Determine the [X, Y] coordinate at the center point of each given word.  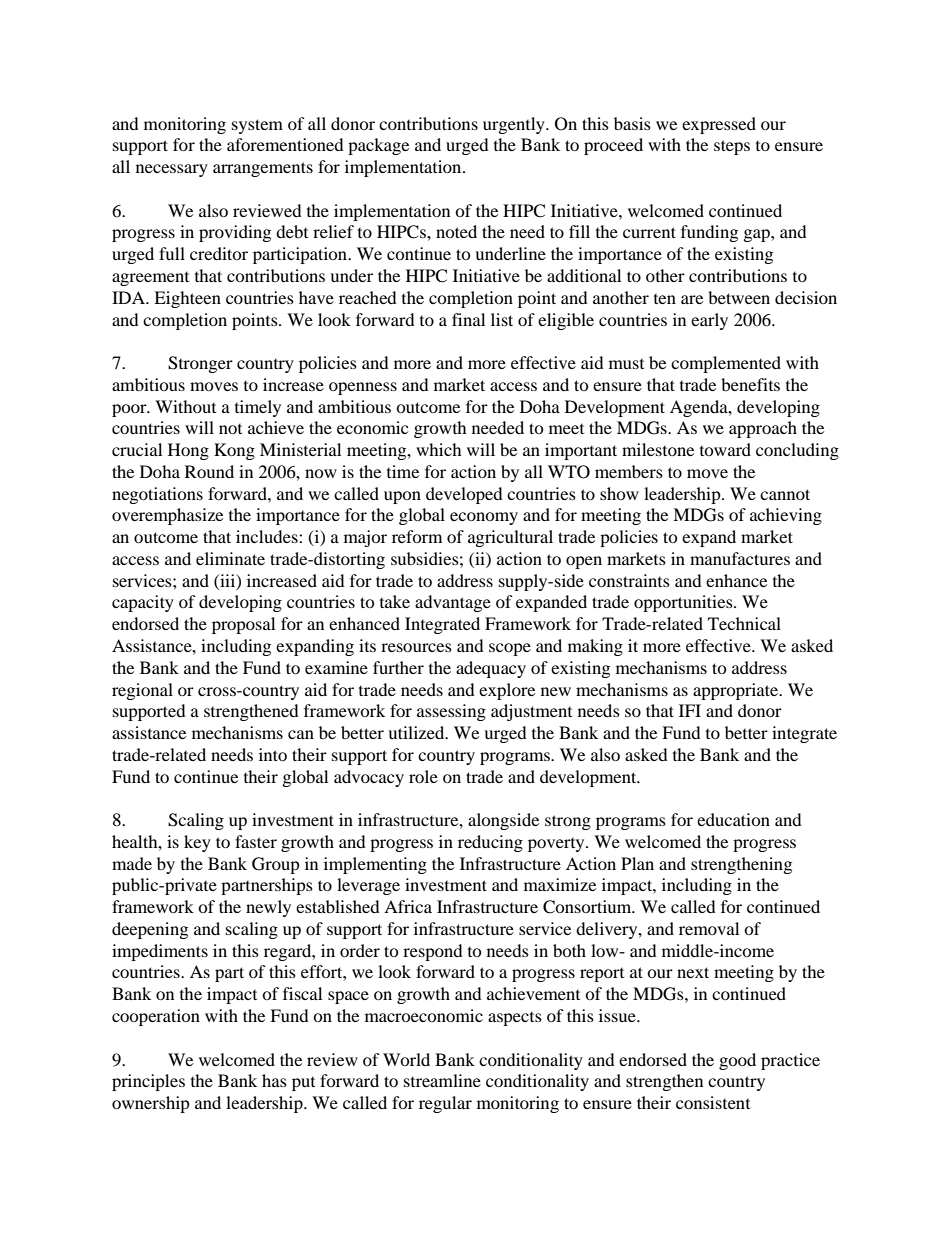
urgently [515, 125]
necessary [172, 170]
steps [732, 147]
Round [209, 471]
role [423, 776]
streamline [442, 1080]
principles [148, 1082]
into [273, 754]
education [733, 819]
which [439, 449]
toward [725, 449]
